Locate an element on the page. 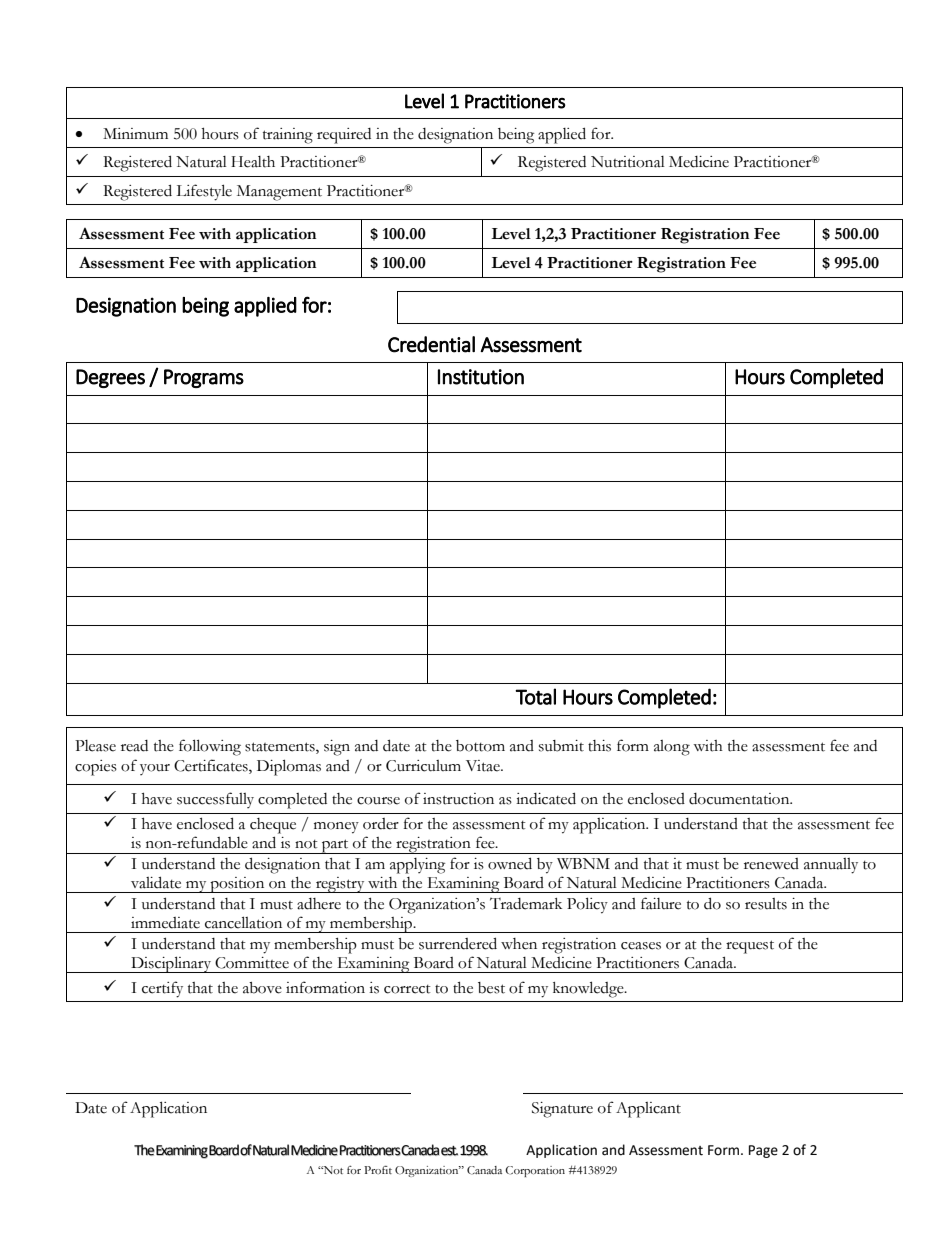 The width and height of the document is (952, 1233). following is located at coordinates (210, 747).
